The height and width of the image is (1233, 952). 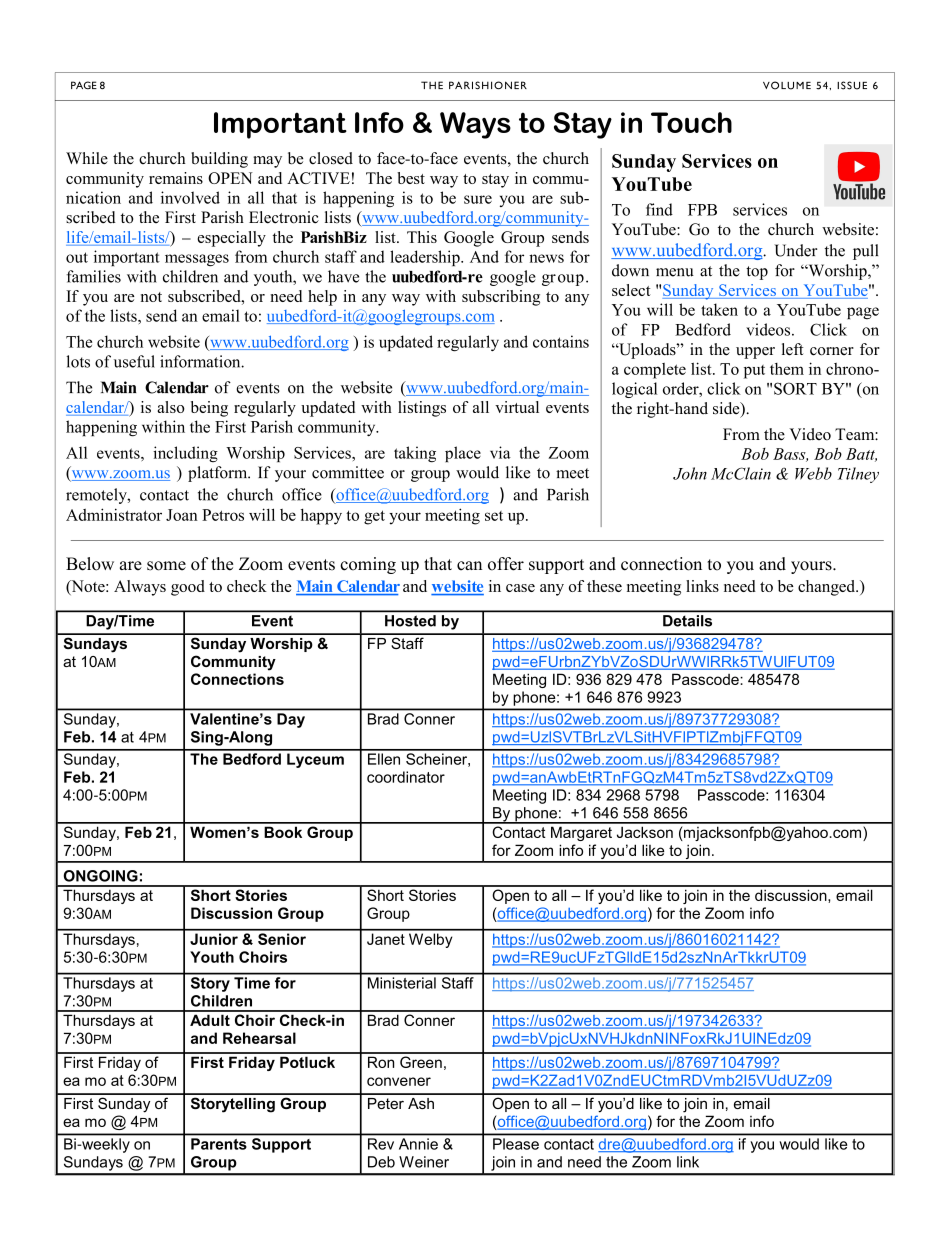 I want to click on Parents, so click(x=218, y=1144).
